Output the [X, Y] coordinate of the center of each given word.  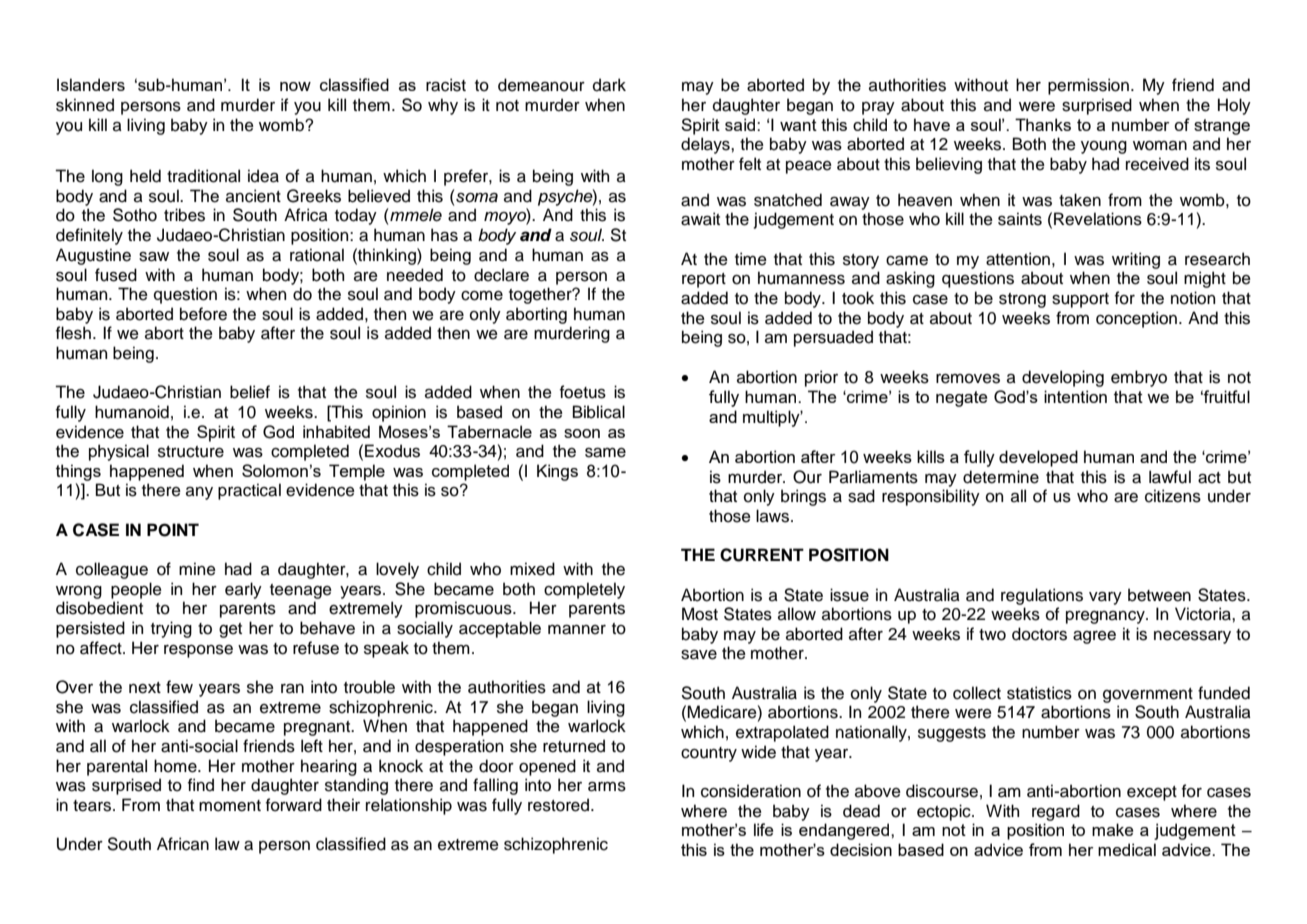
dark [609, 85]
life [763, 829]
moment [230, 806]
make [1112, 829]
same [605, 453]
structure [191, 452]
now [295, 86]
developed [1038, 458]
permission [1088, 86]
